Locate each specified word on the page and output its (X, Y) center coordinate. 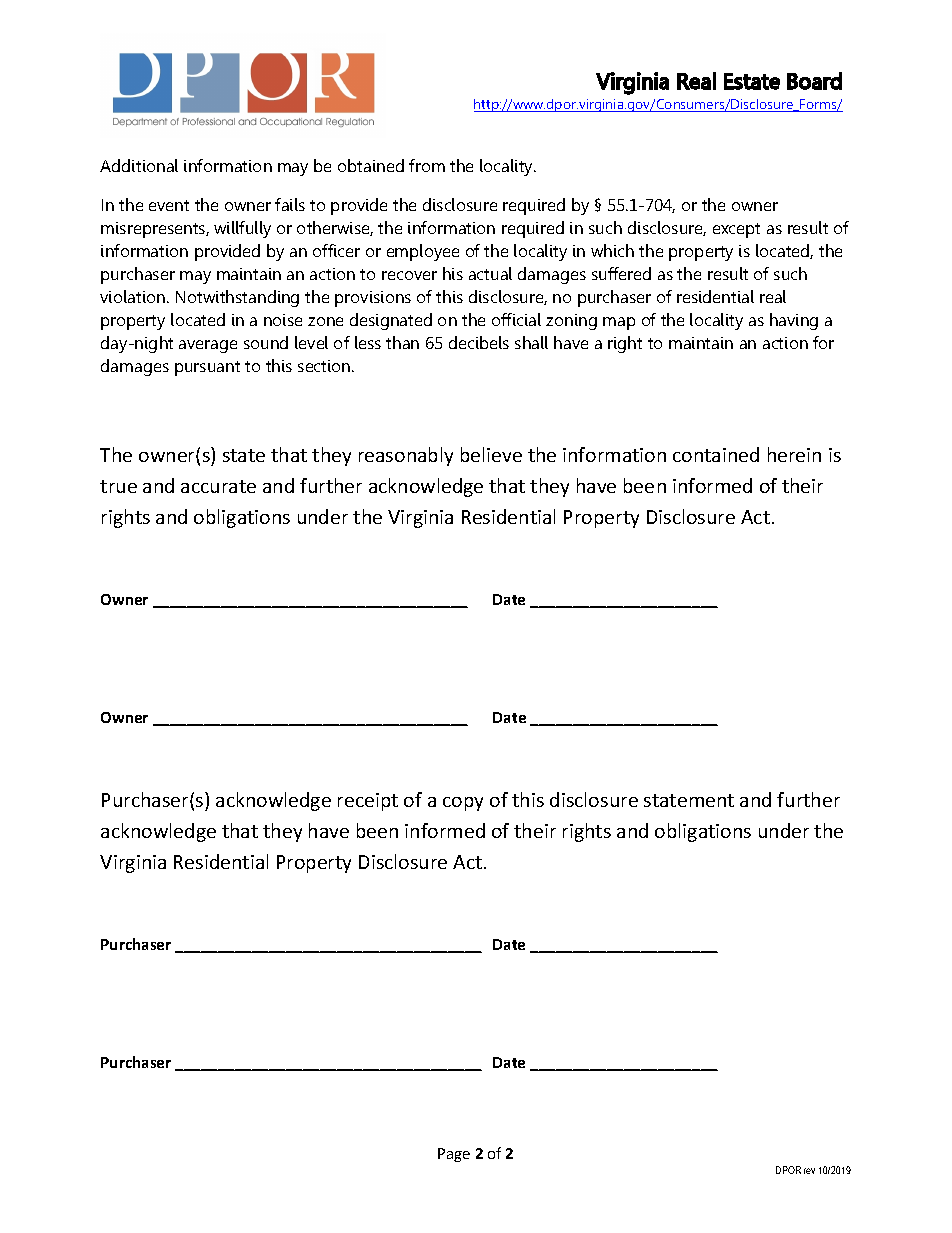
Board (814, 81)
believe (491, 454)
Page (454, 1155)
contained (716, 454)
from (427, 165)
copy (463, 804)
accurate (218, 486)
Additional (139, 165)
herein (794, 454)
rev (809, 1171)
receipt (368, 802)
